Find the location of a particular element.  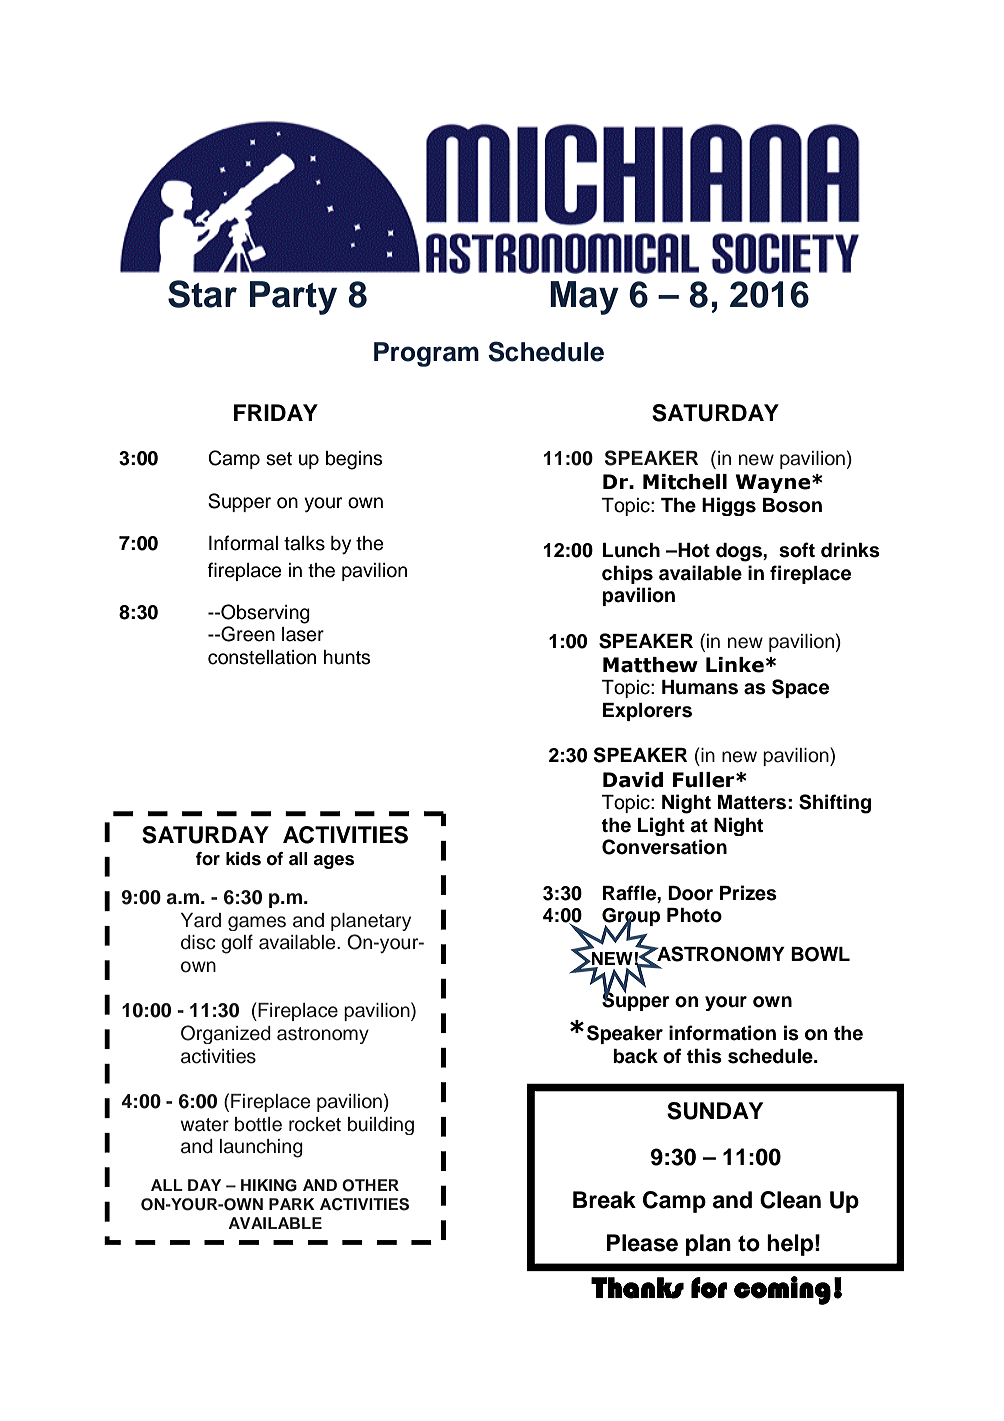

PARK is located at coordinates (292, 1204).
